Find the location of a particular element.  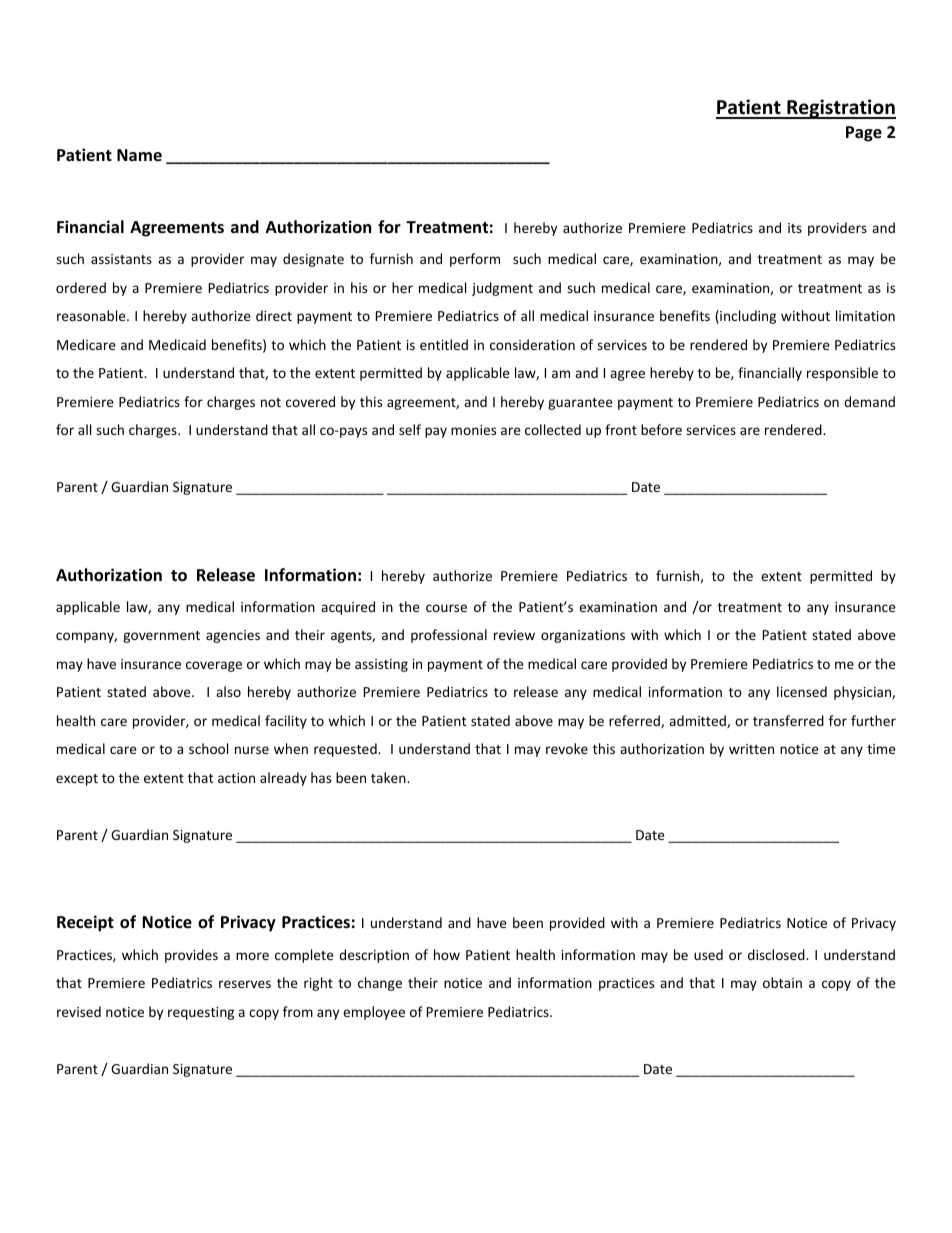

Name is located at coordinates (139, 155).
